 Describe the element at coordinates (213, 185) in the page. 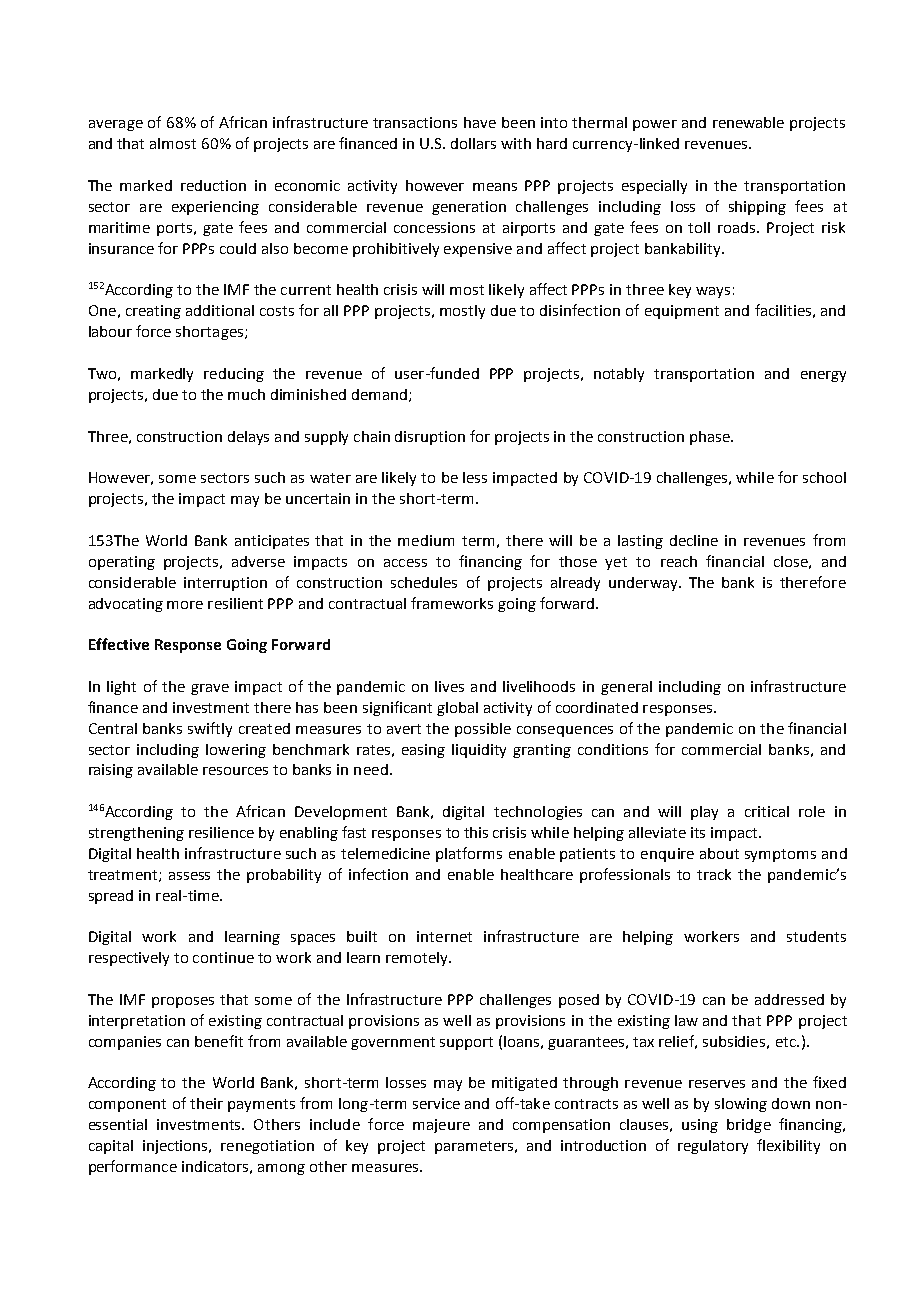

I see `reduction` at that location.
